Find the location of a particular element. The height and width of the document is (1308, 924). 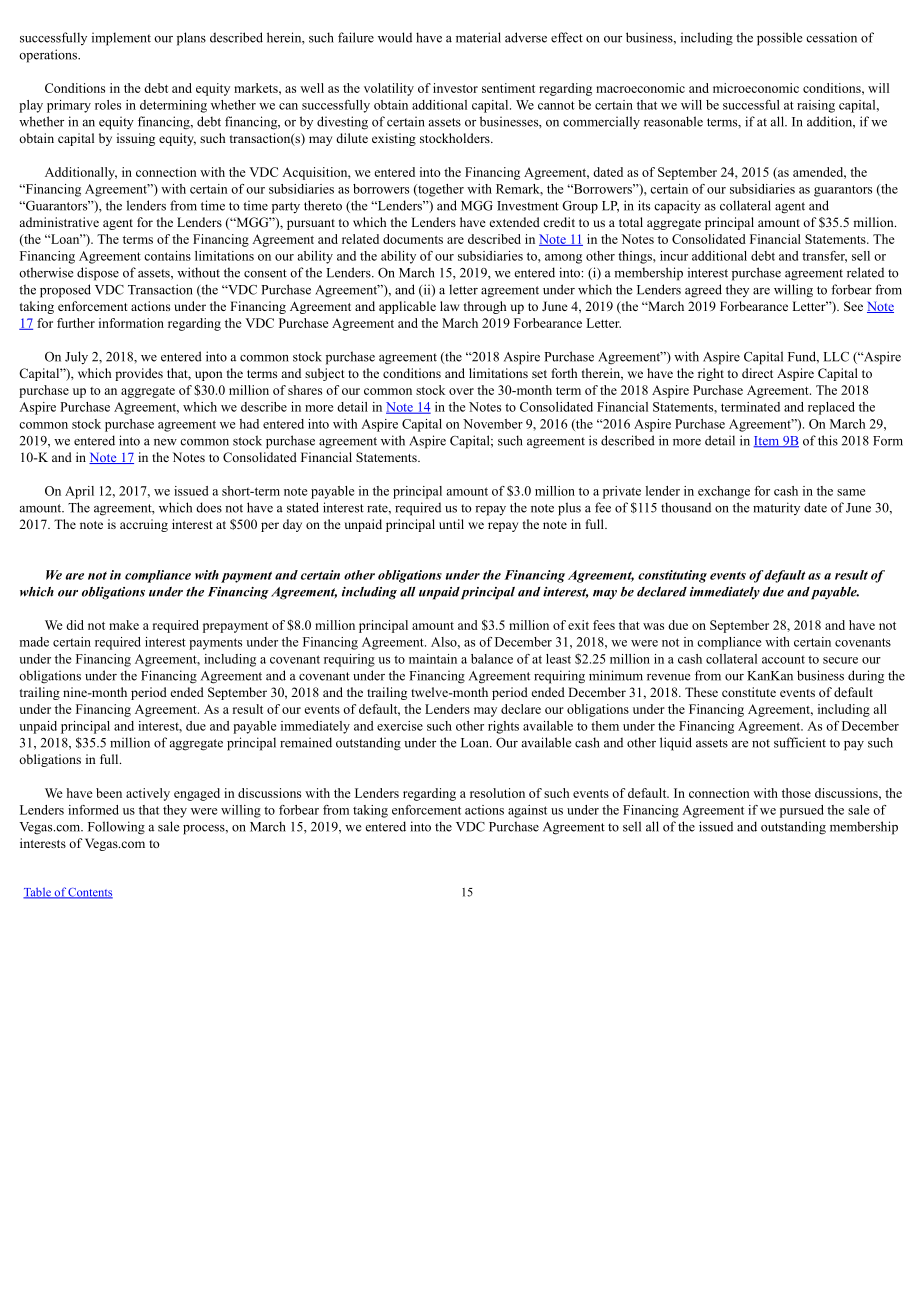

against is located at coordinates (527, 811).
